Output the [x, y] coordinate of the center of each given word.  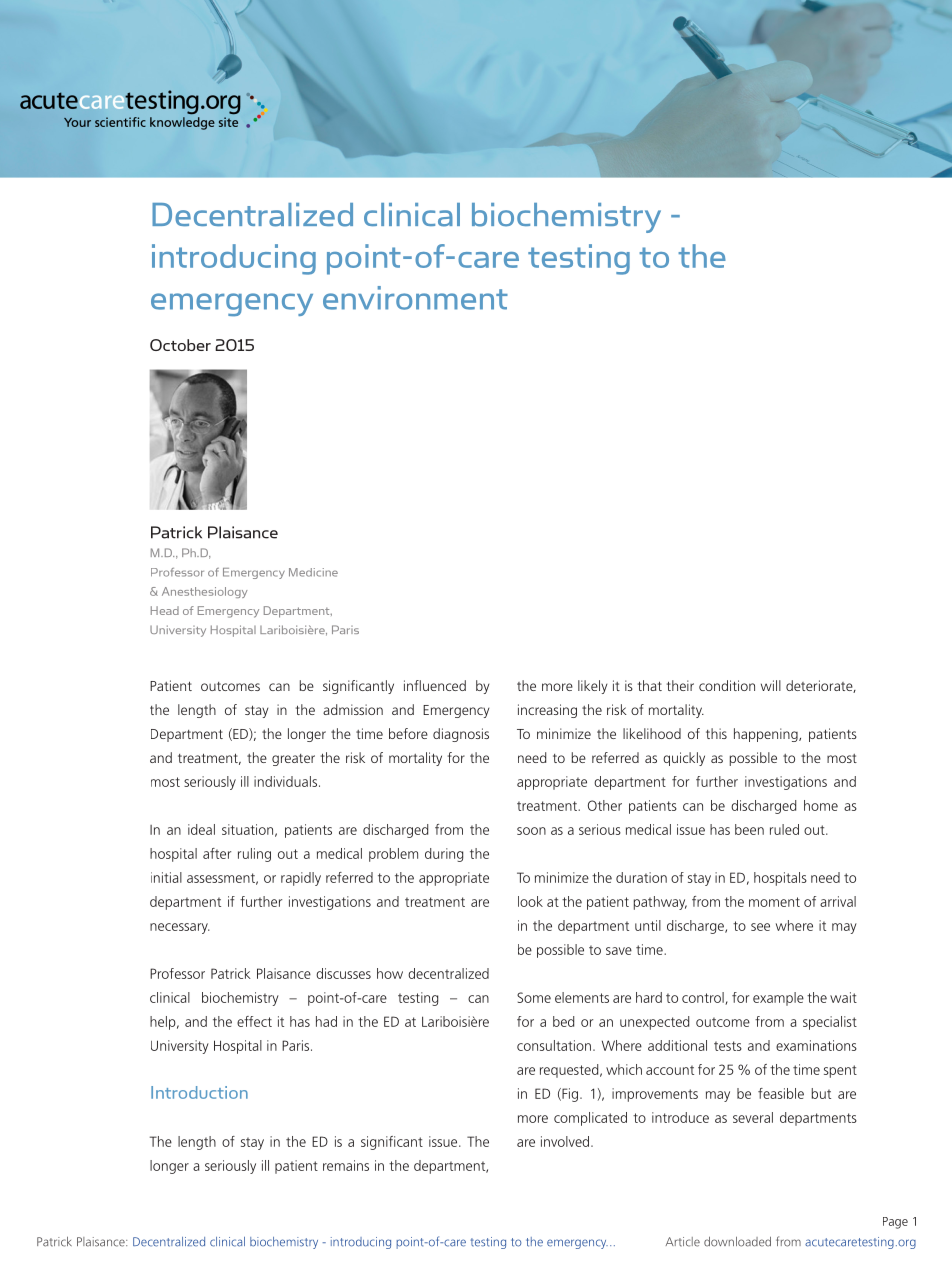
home [821, 805]
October [180, 345]
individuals [287, 781]
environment [415, 298]
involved [566, 1141]
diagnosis [461, 735]
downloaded [737, 1242]
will [771, 685]
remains [346, 1165]
